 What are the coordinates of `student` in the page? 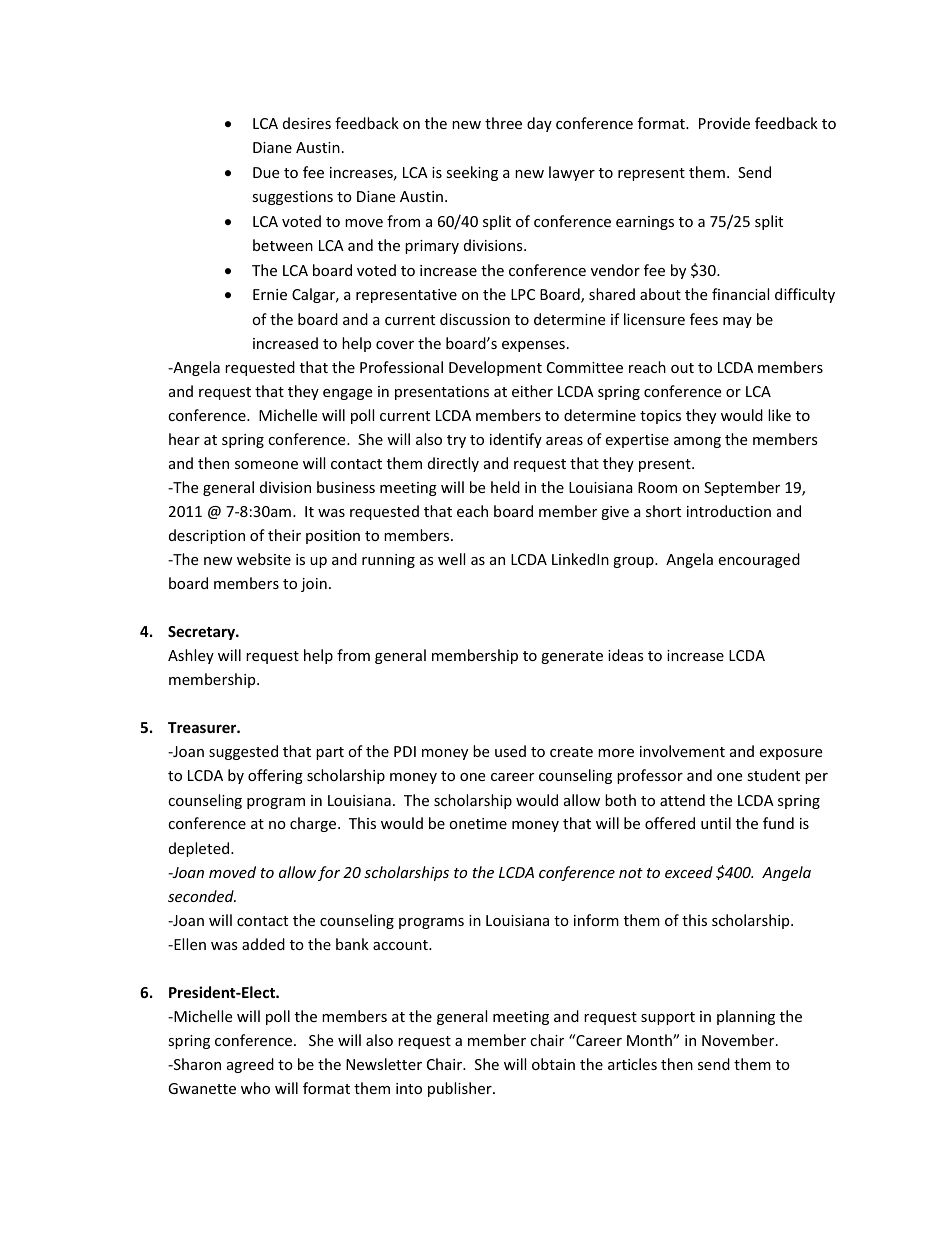 It's located at (773, 775).
